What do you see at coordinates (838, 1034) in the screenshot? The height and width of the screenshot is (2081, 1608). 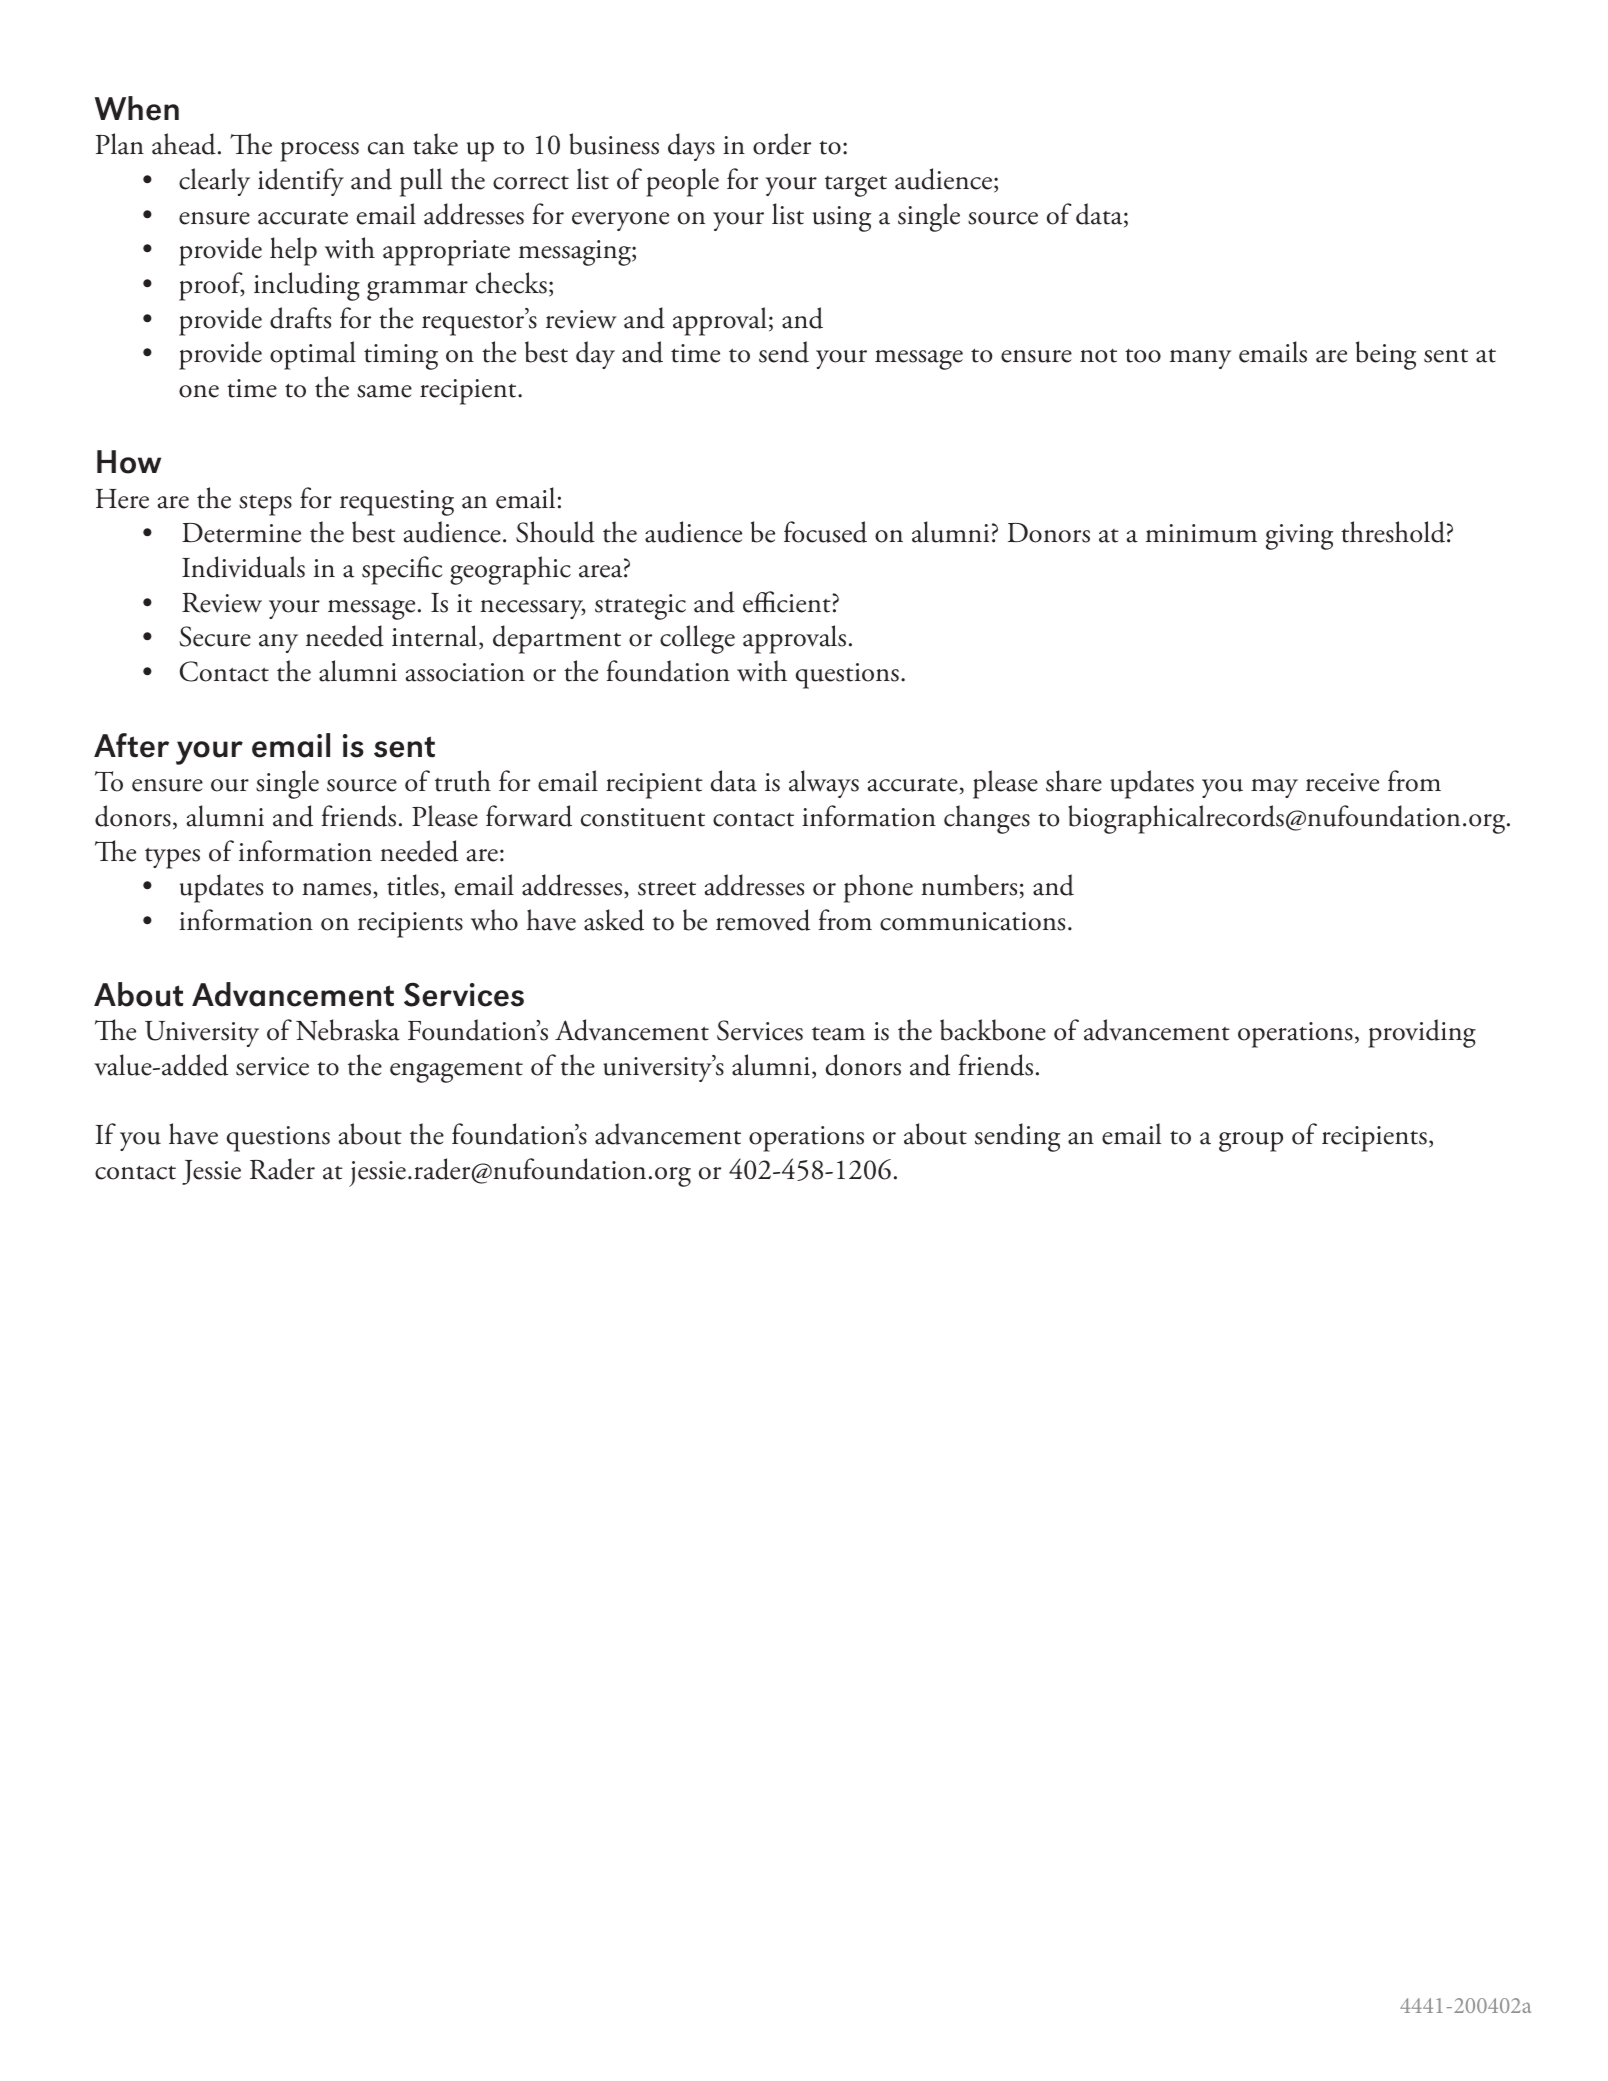 I see `team` at bounding box center [838, 1034].
